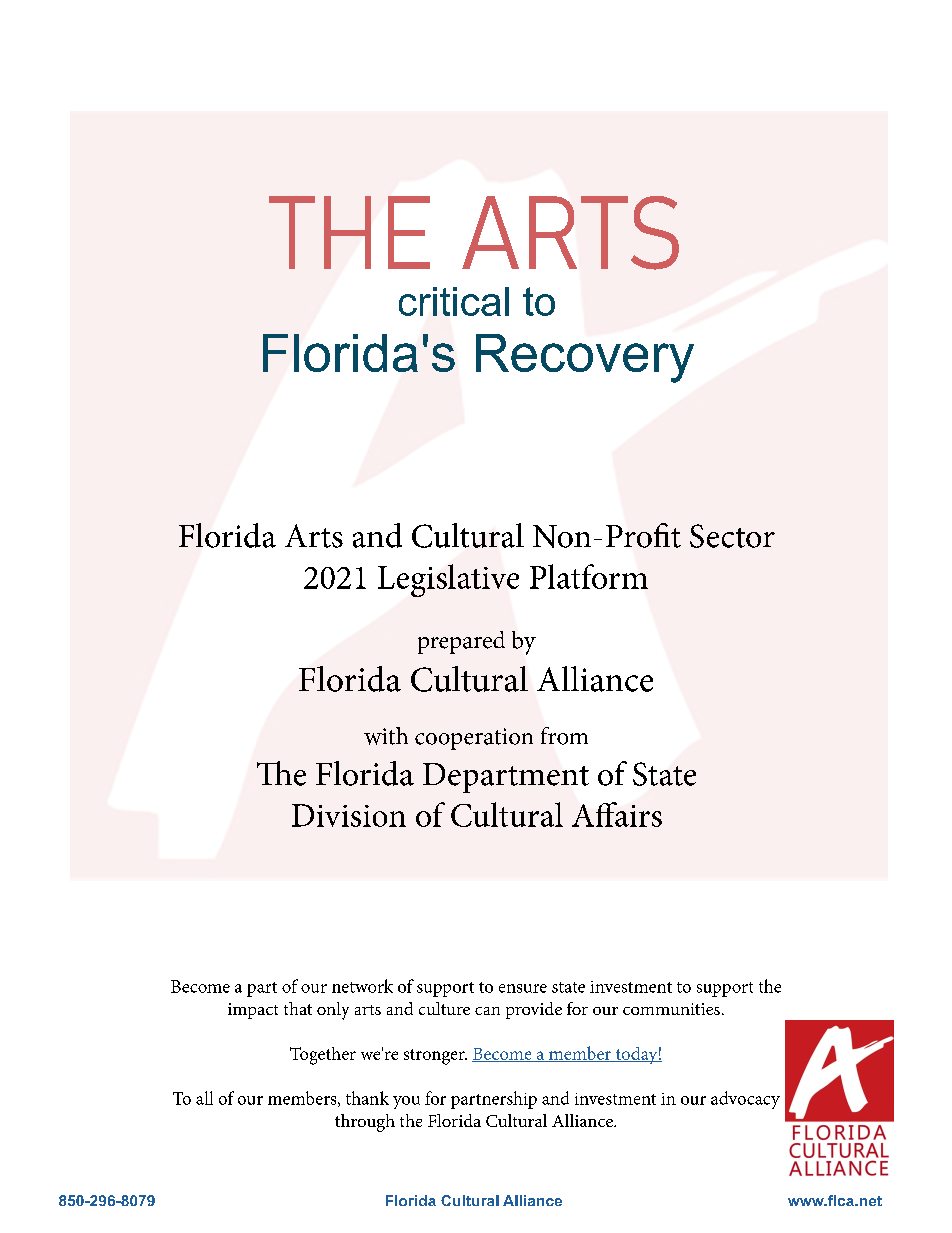 The width and height of the screenshot is (952, 1233). Describe the element at coordinates (564, 736) in the screenshot. I see `from` at that location.
